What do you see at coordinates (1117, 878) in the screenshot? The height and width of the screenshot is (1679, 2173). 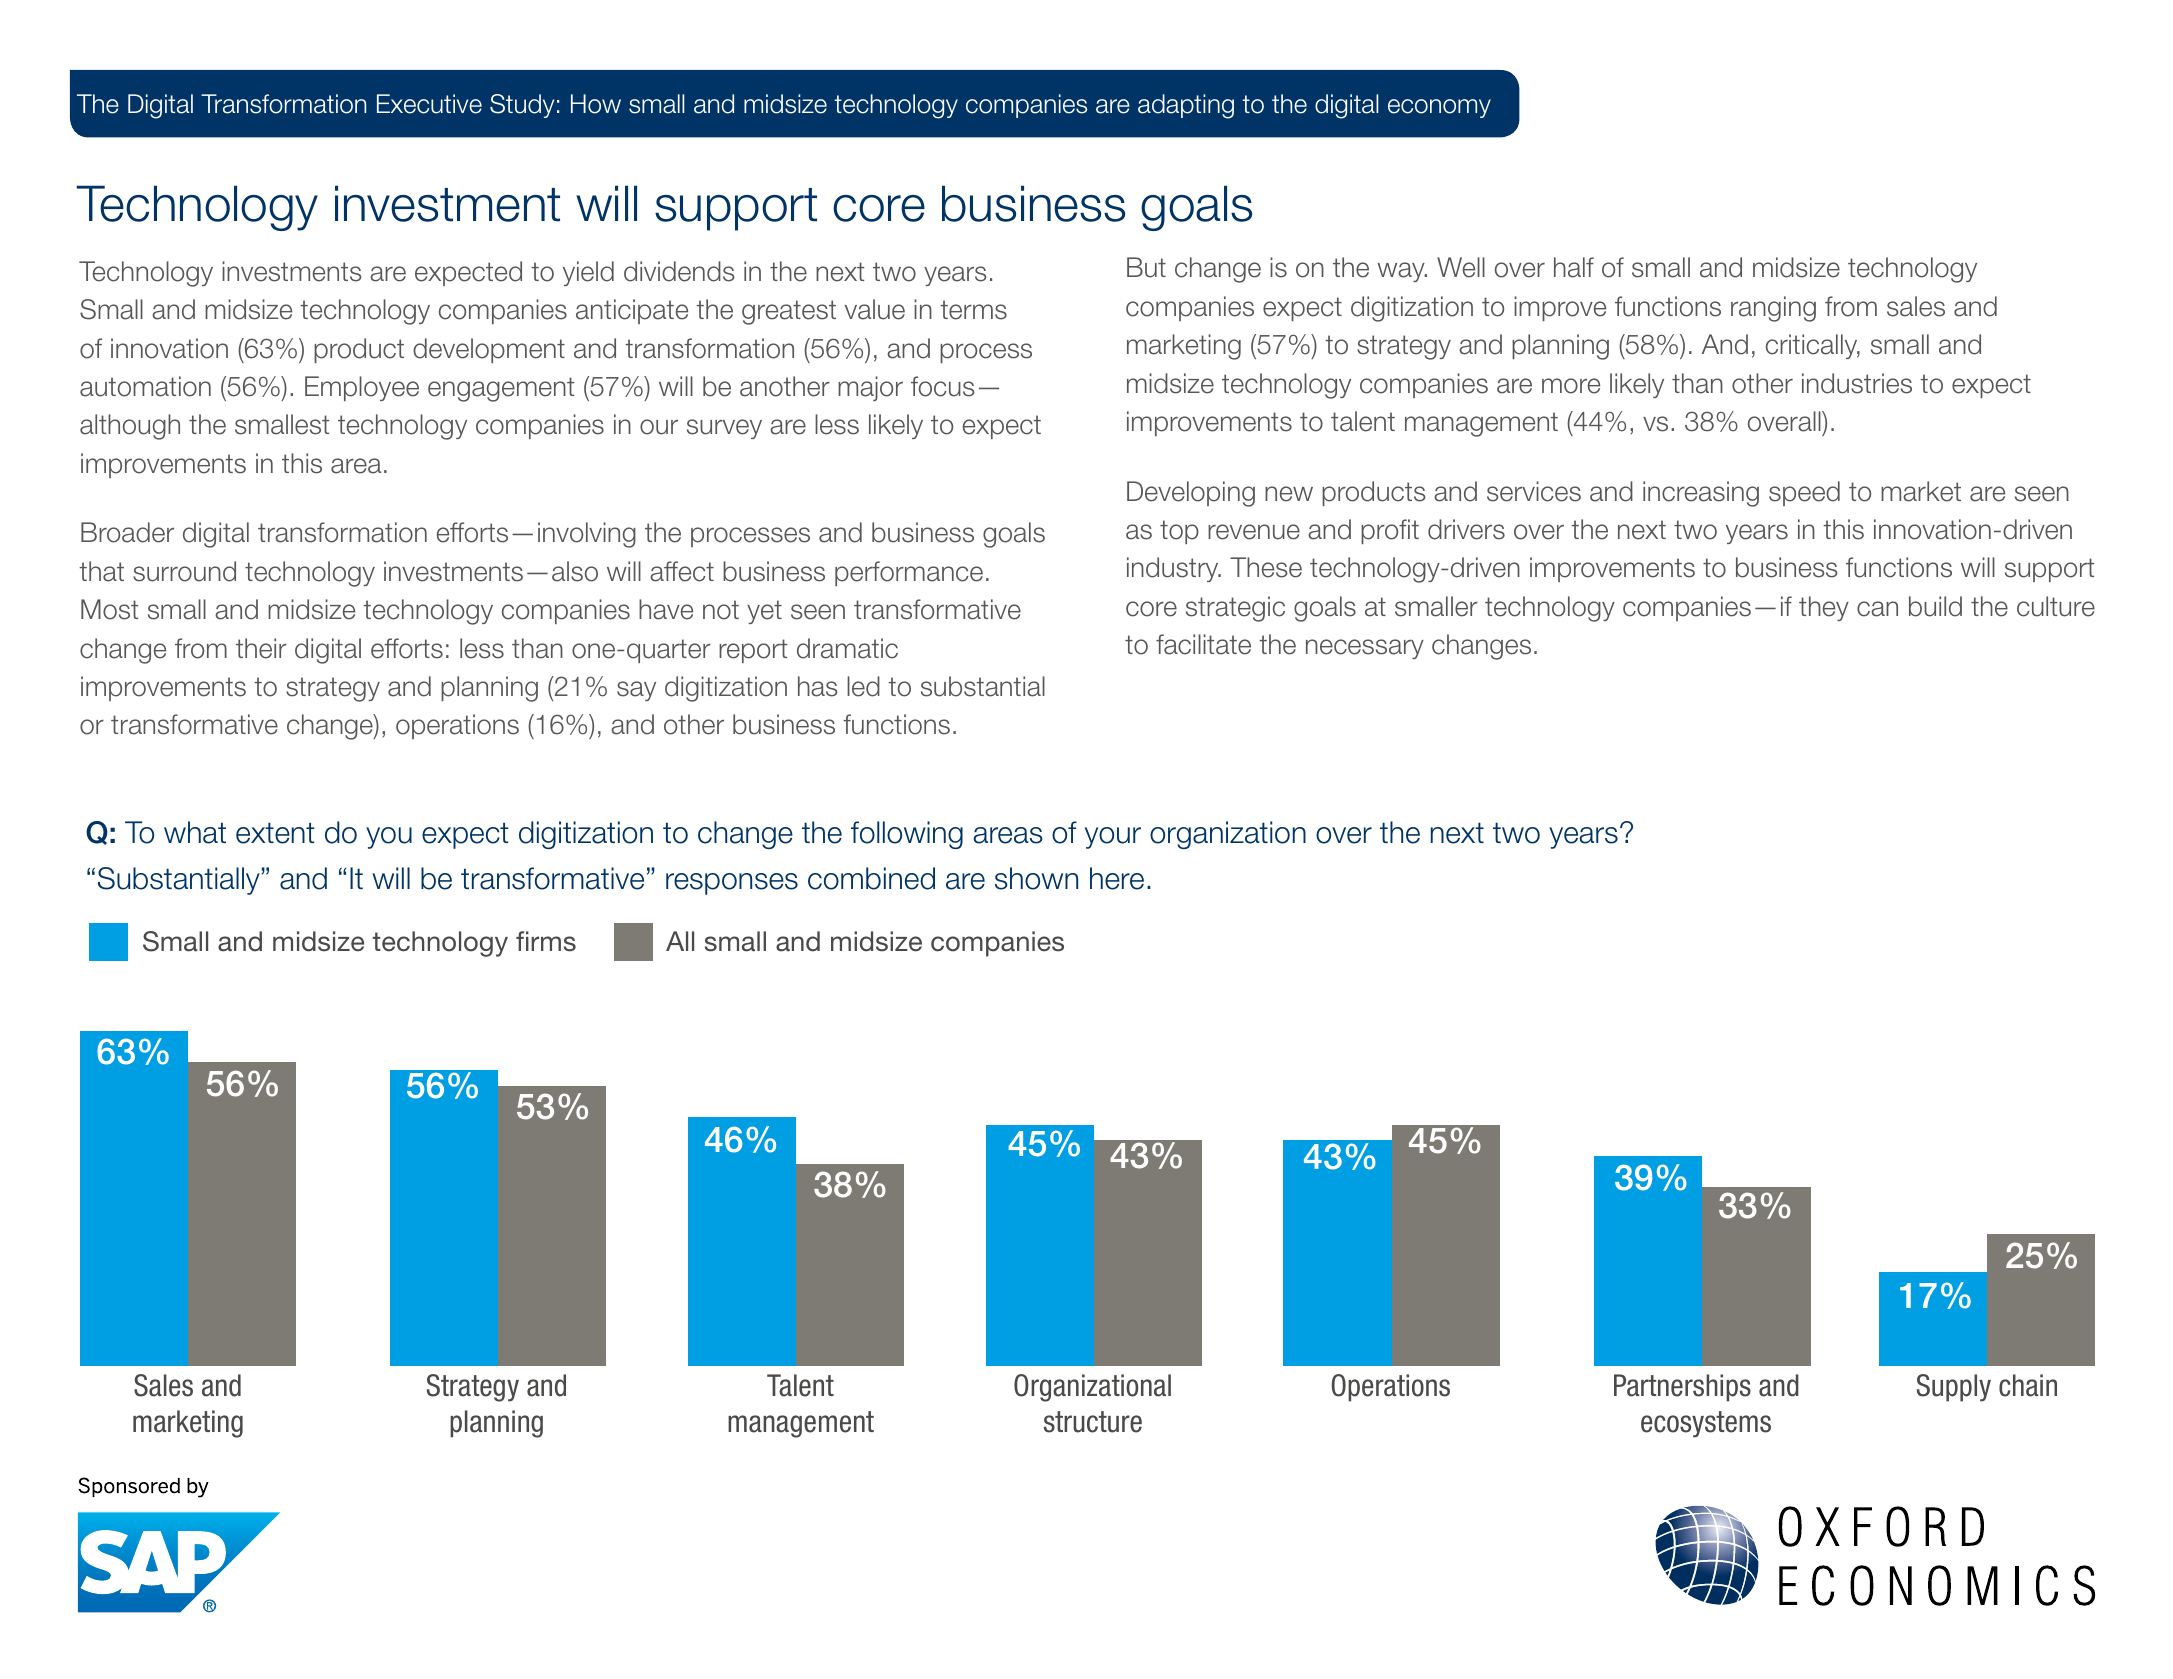 I see `here` at bounding box center [1117, 878].
